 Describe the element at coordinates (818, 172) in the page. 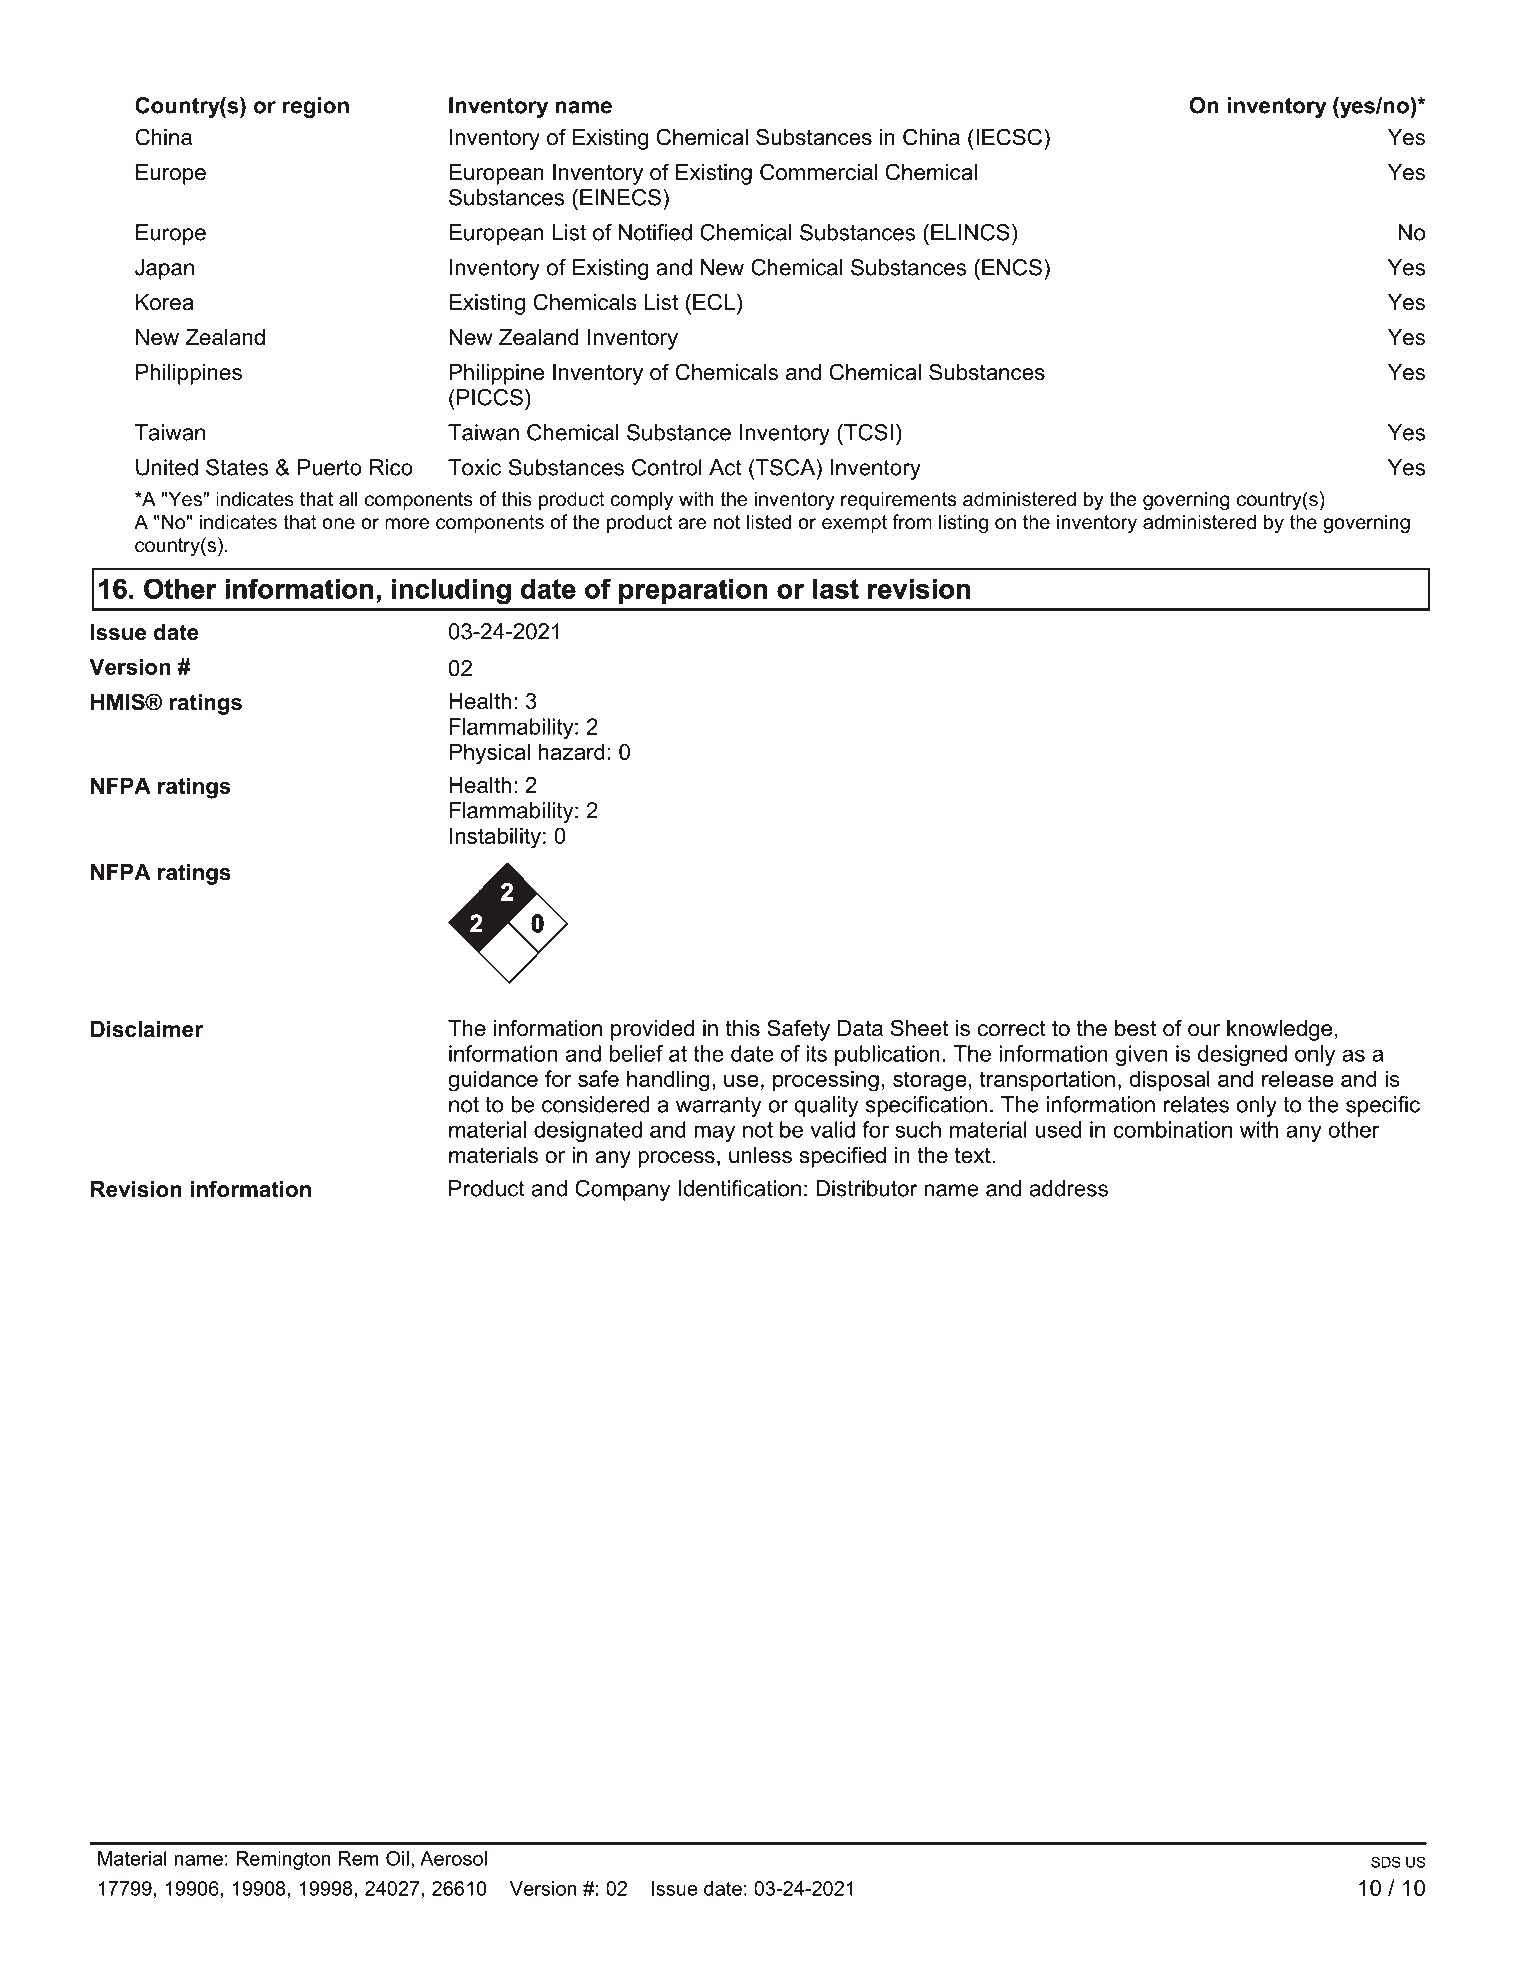

I see `Commercial` at that location.
